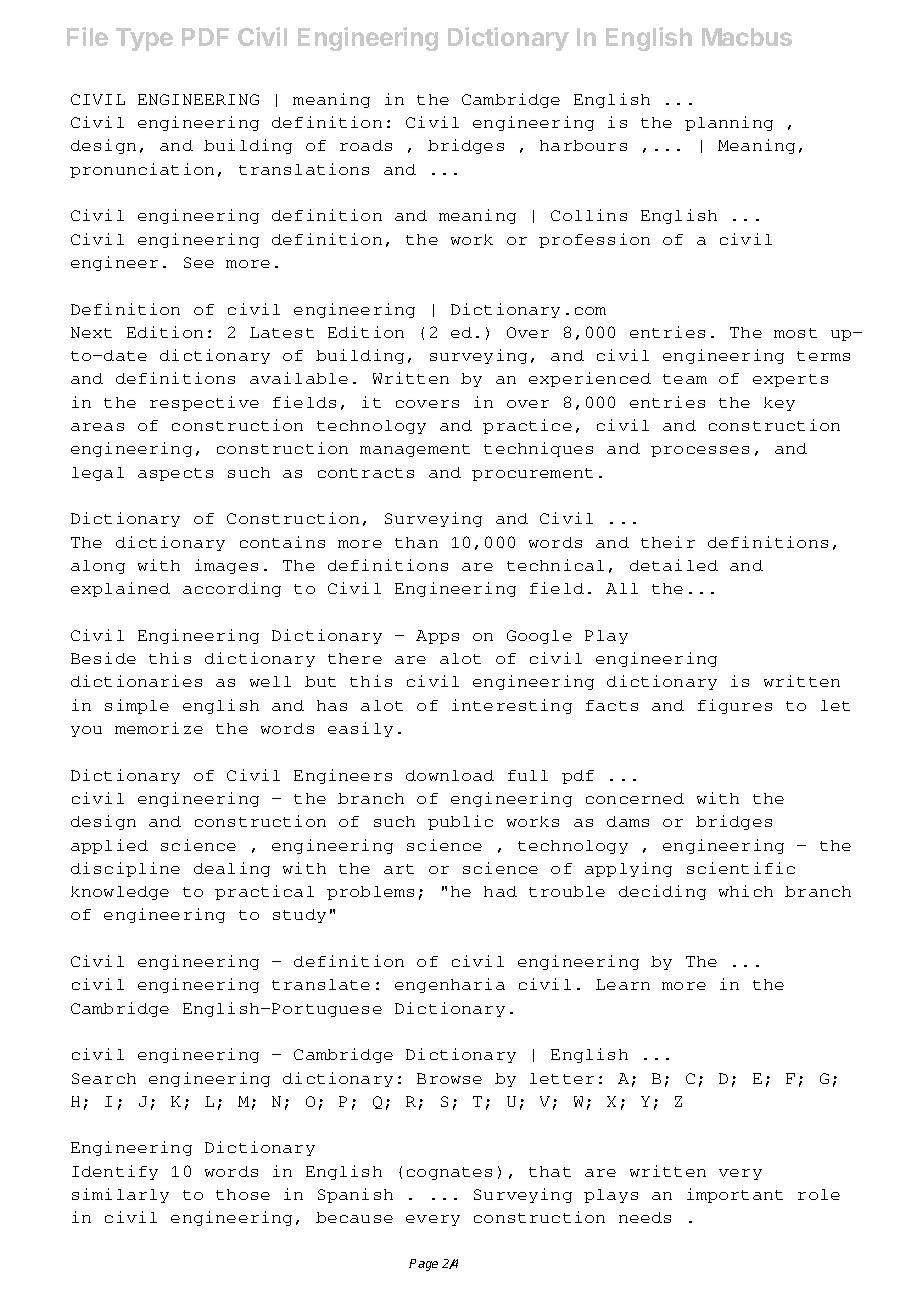  What do you see at coordinates (550, 1171) in the screenshot?
I see `that` at bounding box center [550, 1171].
